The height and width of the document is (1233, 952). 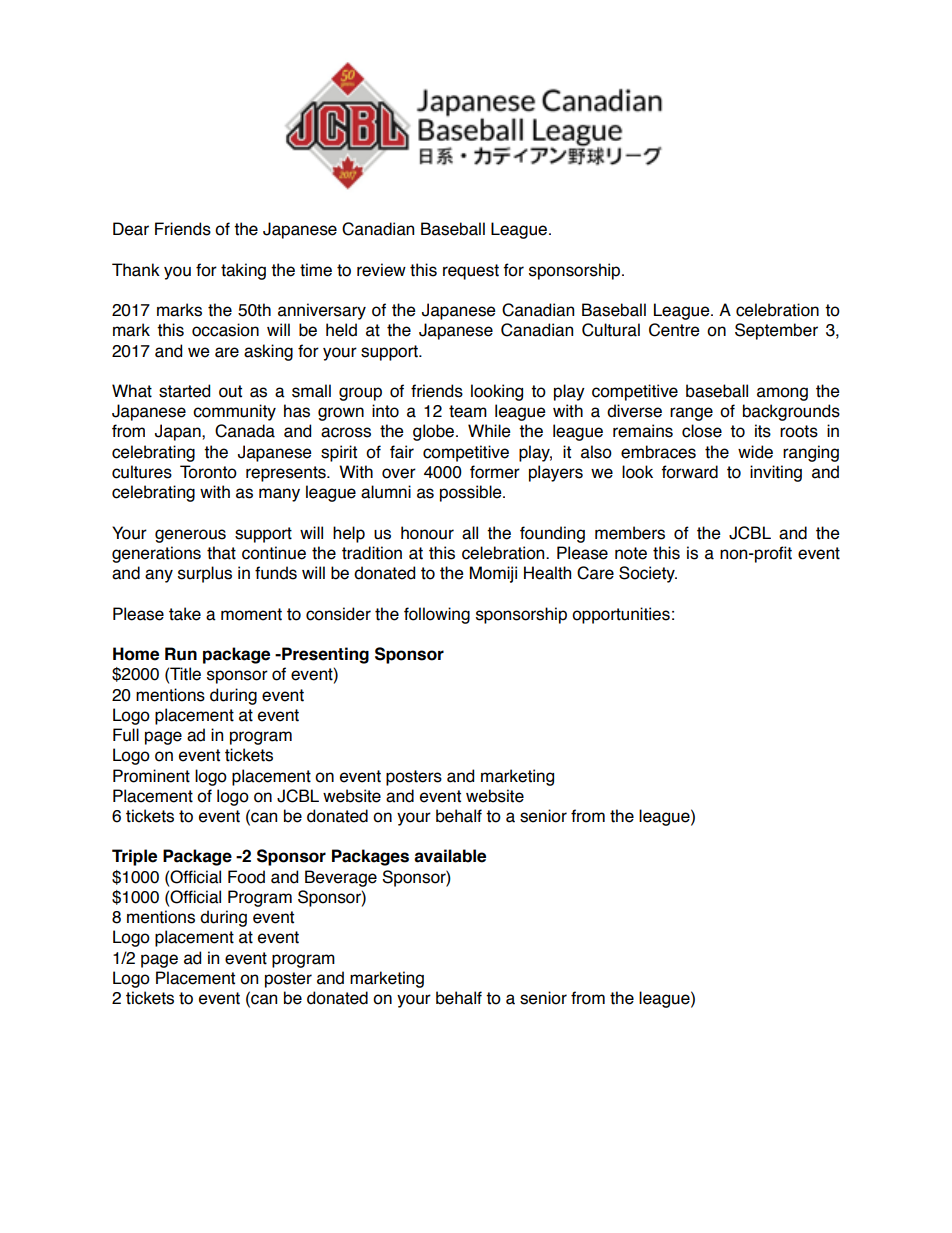 What do you see at coordinates (208, 472) in the document?
I see `Toronto` at bounding box center [208, 472].
